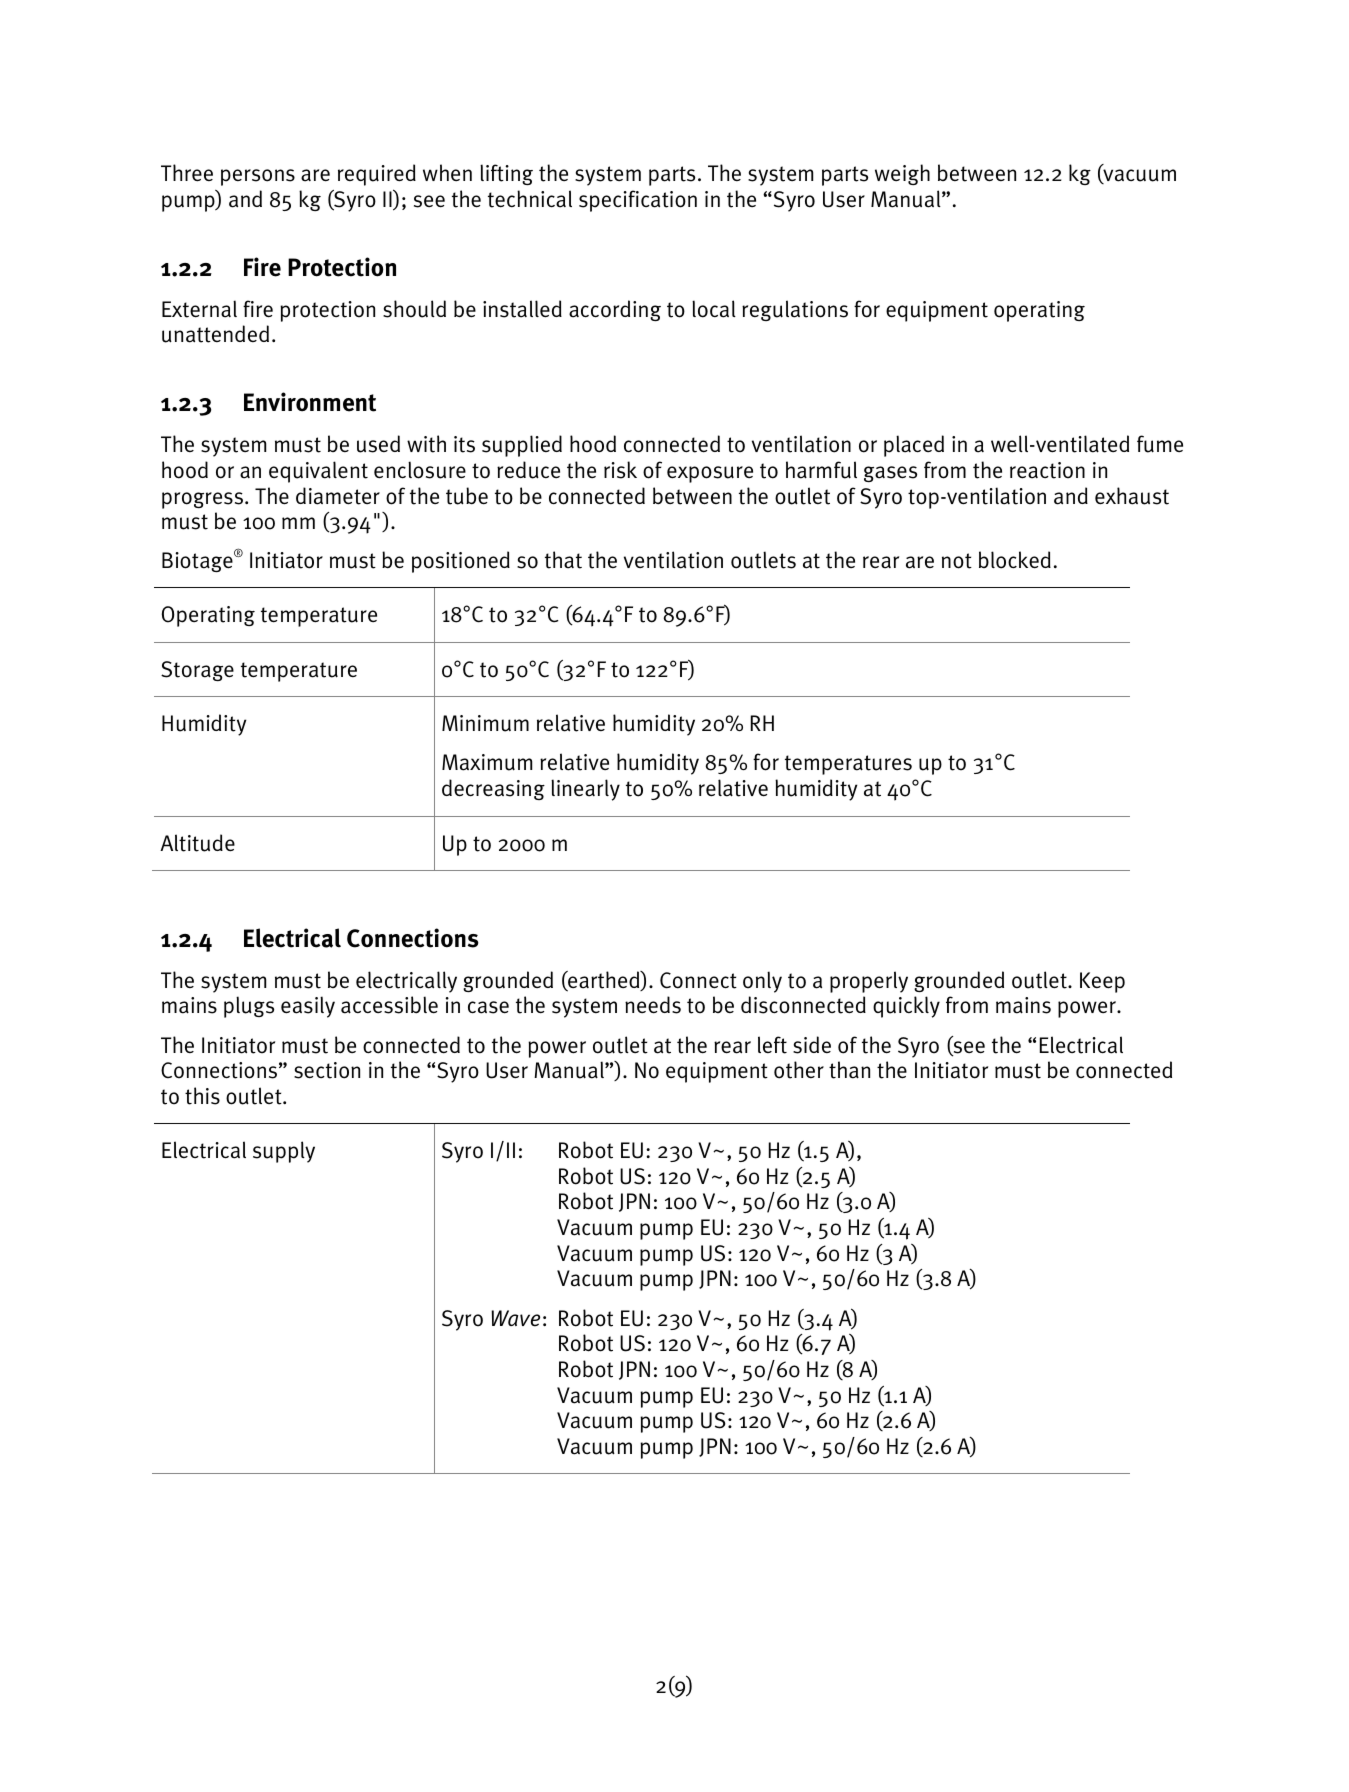 The image size is (1349, 1792). What do you see at coordinates (638, 201) in the screenshot?
I see `specification` at bounding box center [638, 201].
